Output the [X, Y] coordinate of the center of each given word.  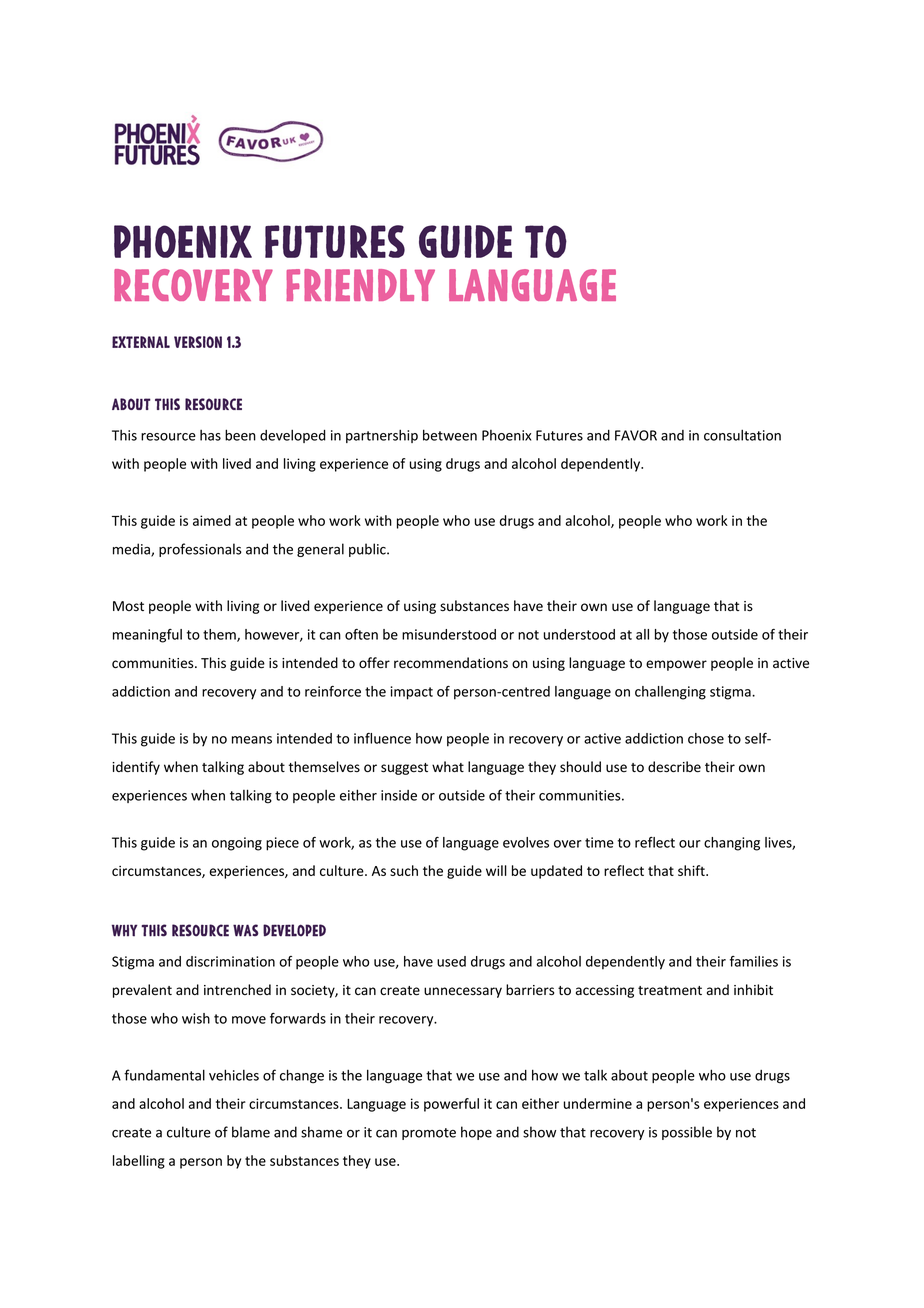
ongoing [237, 844]
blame [251, 1132]
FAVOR [636, 435]
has [210, 435]
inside [399, 795]
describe [674, 767]
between [450, 435]
